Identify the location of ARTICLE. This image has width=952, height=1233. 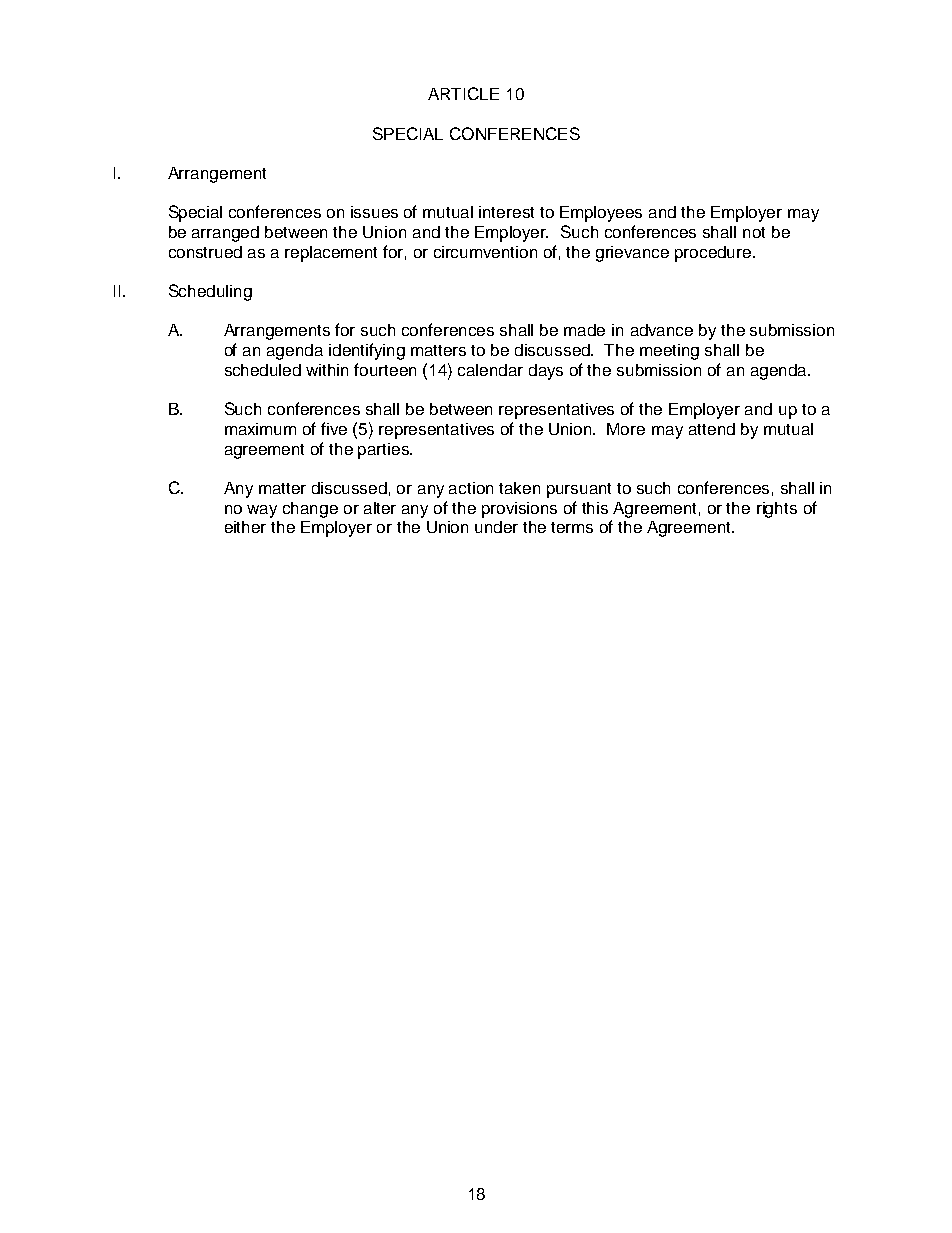
(463, 93).
